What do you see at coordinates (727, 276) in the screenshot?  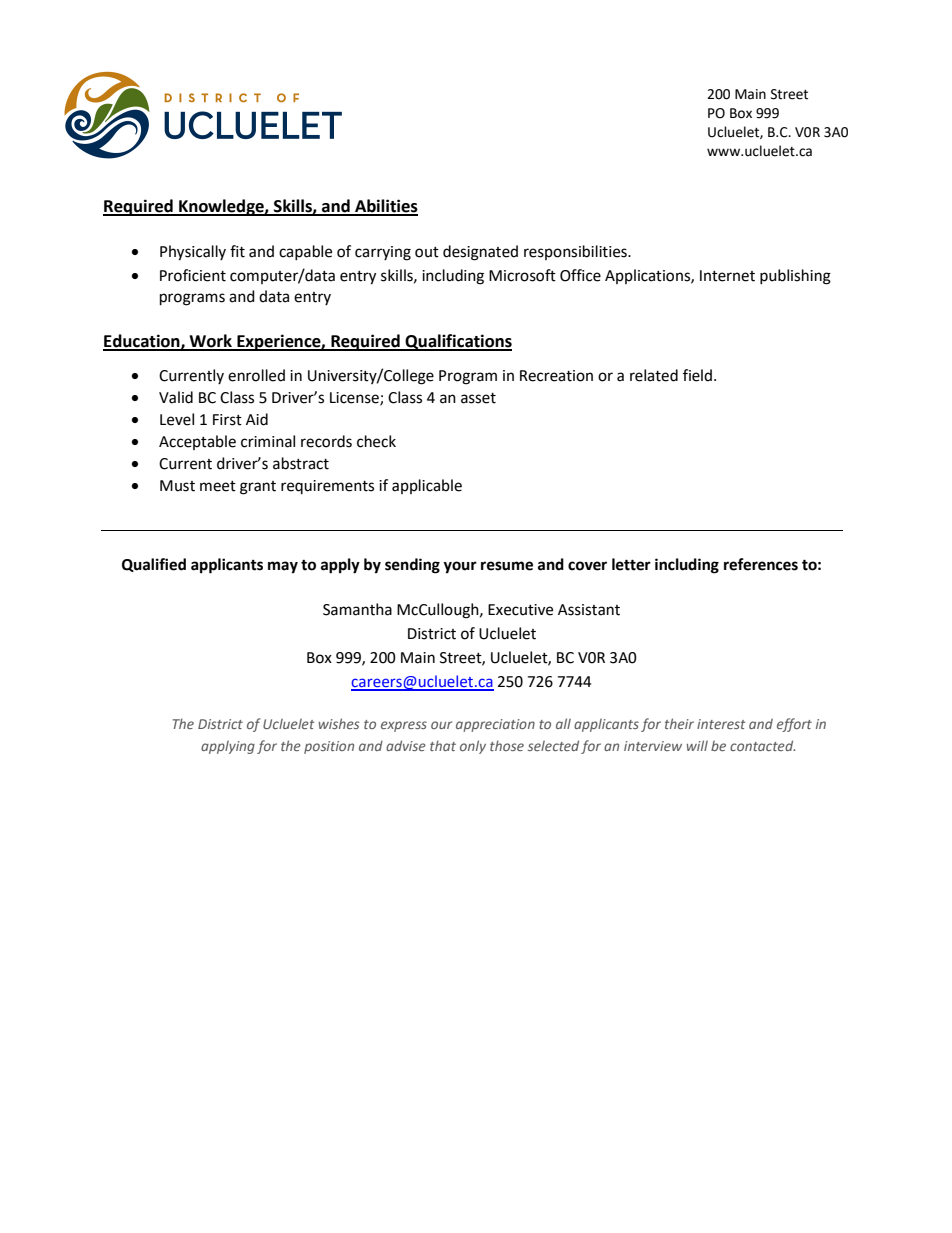 I see `Internet` at bounding box center [727, 276].
